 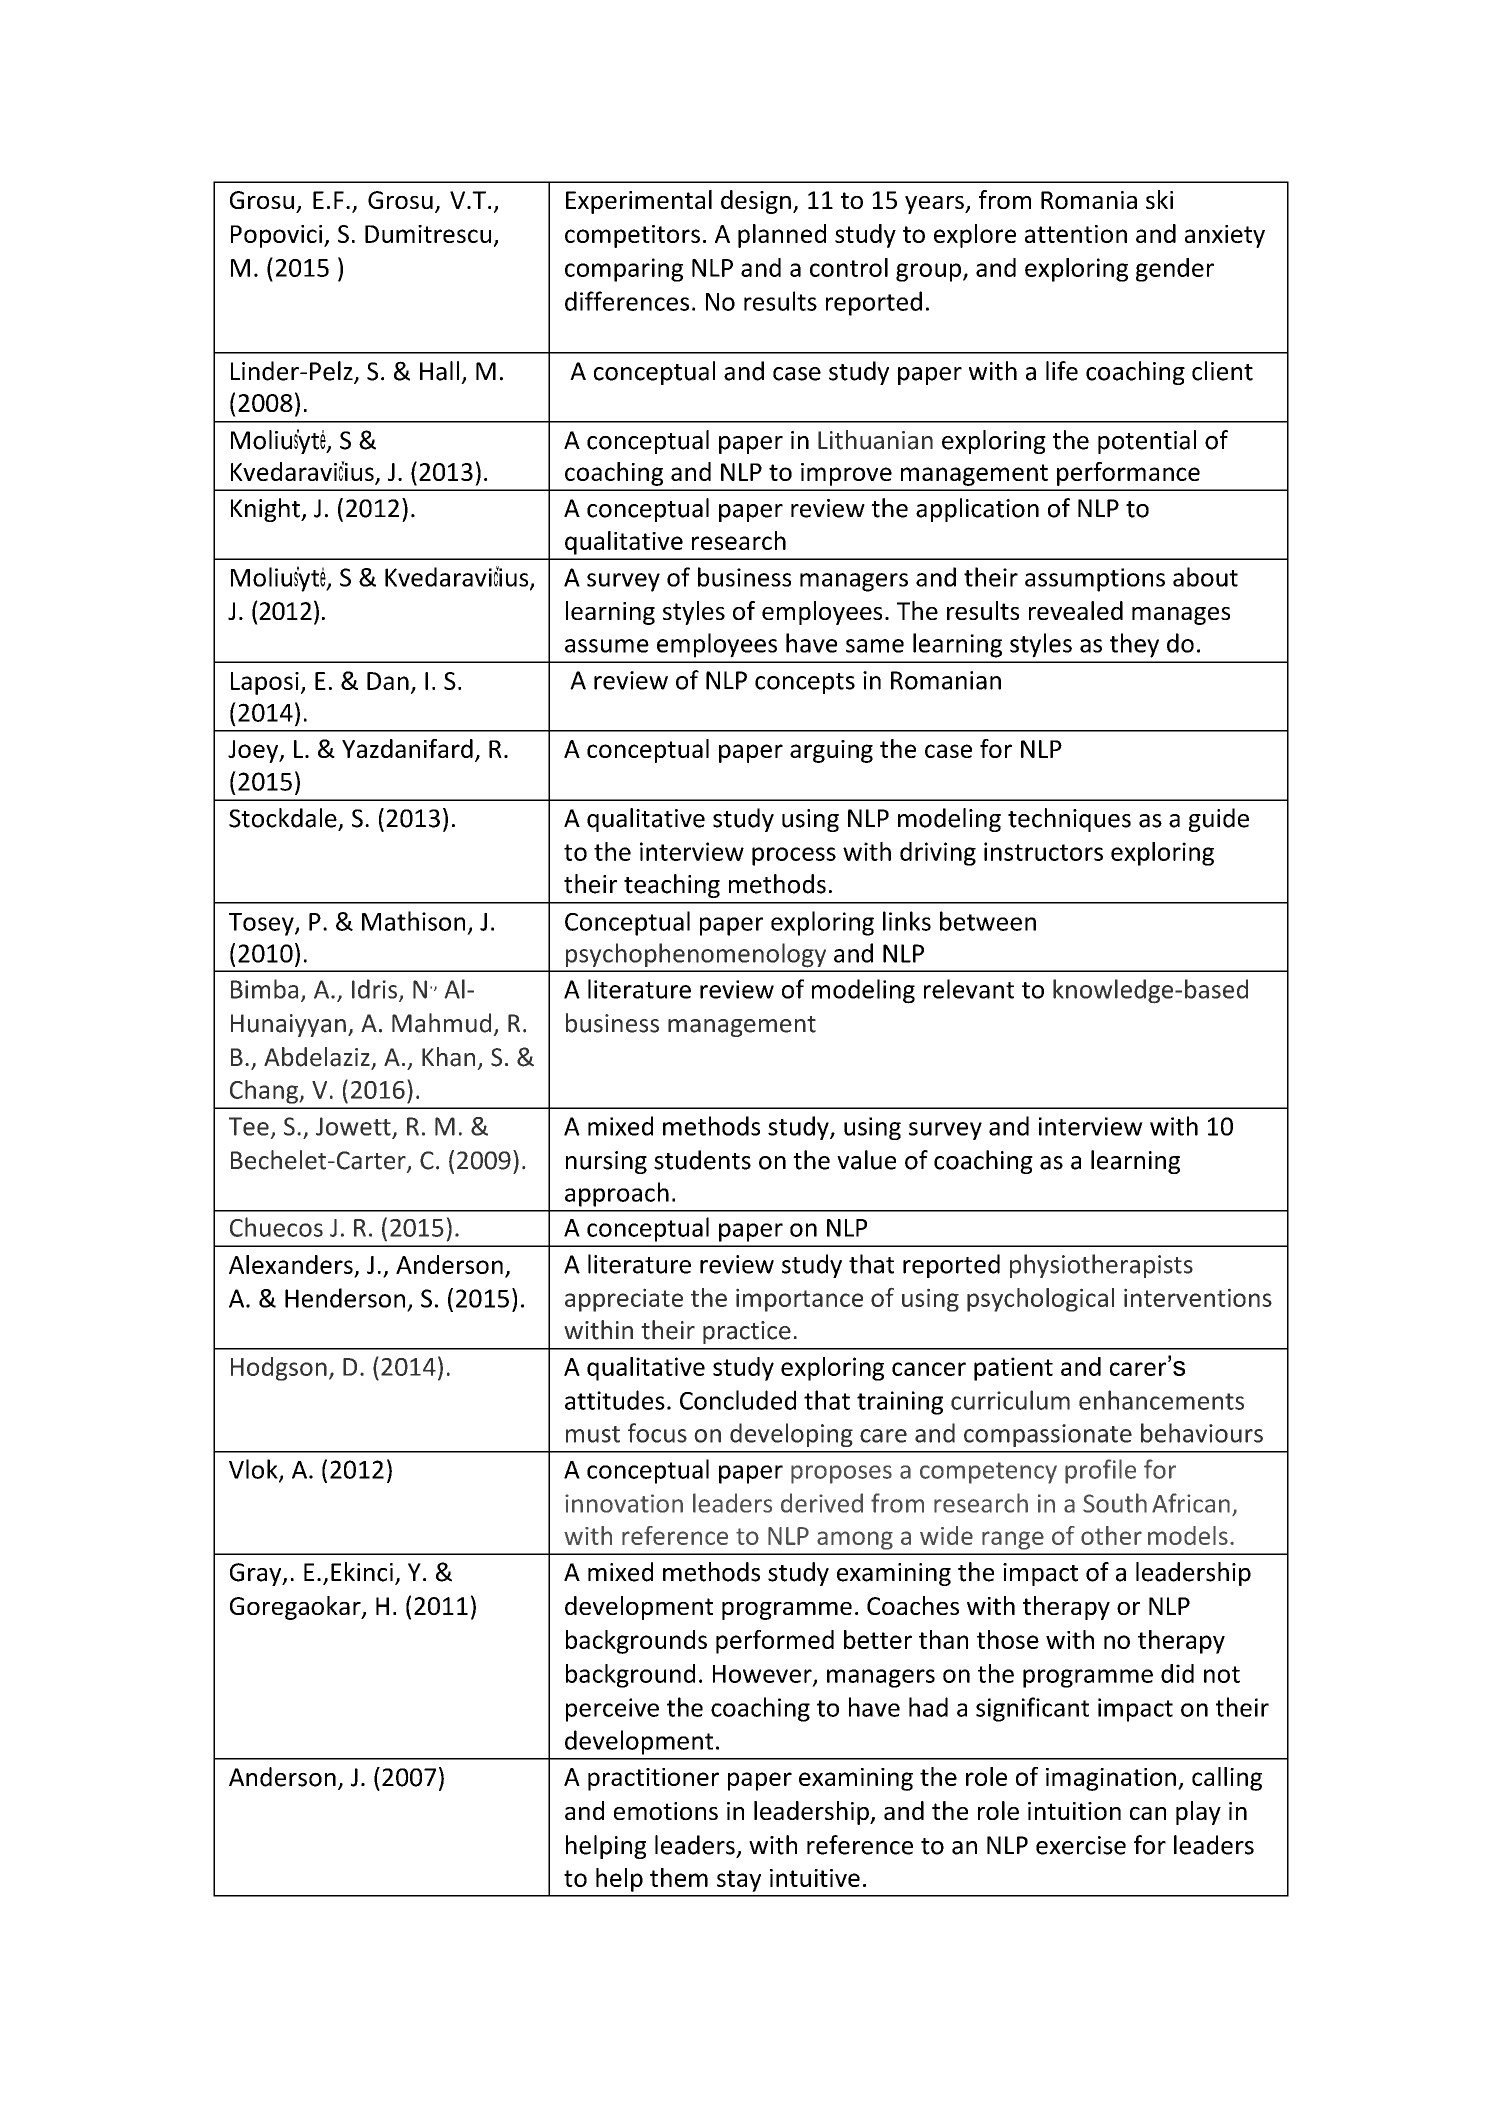 I want to click on perceive, so click(x=612, y=1710).
